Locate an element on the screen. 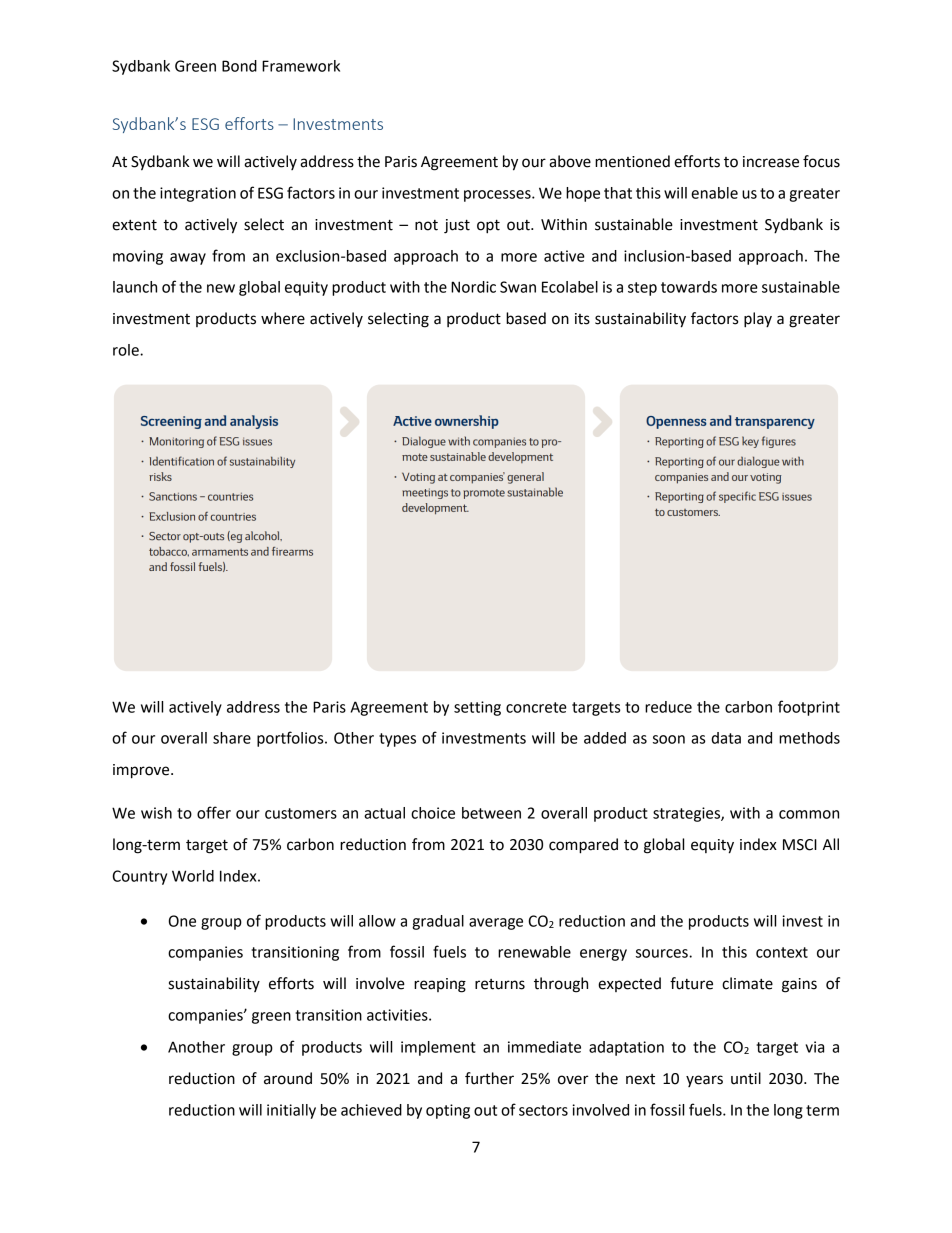 The height and width of the screenshot is (1233, 952). common is located at coordinates (809, 814).
